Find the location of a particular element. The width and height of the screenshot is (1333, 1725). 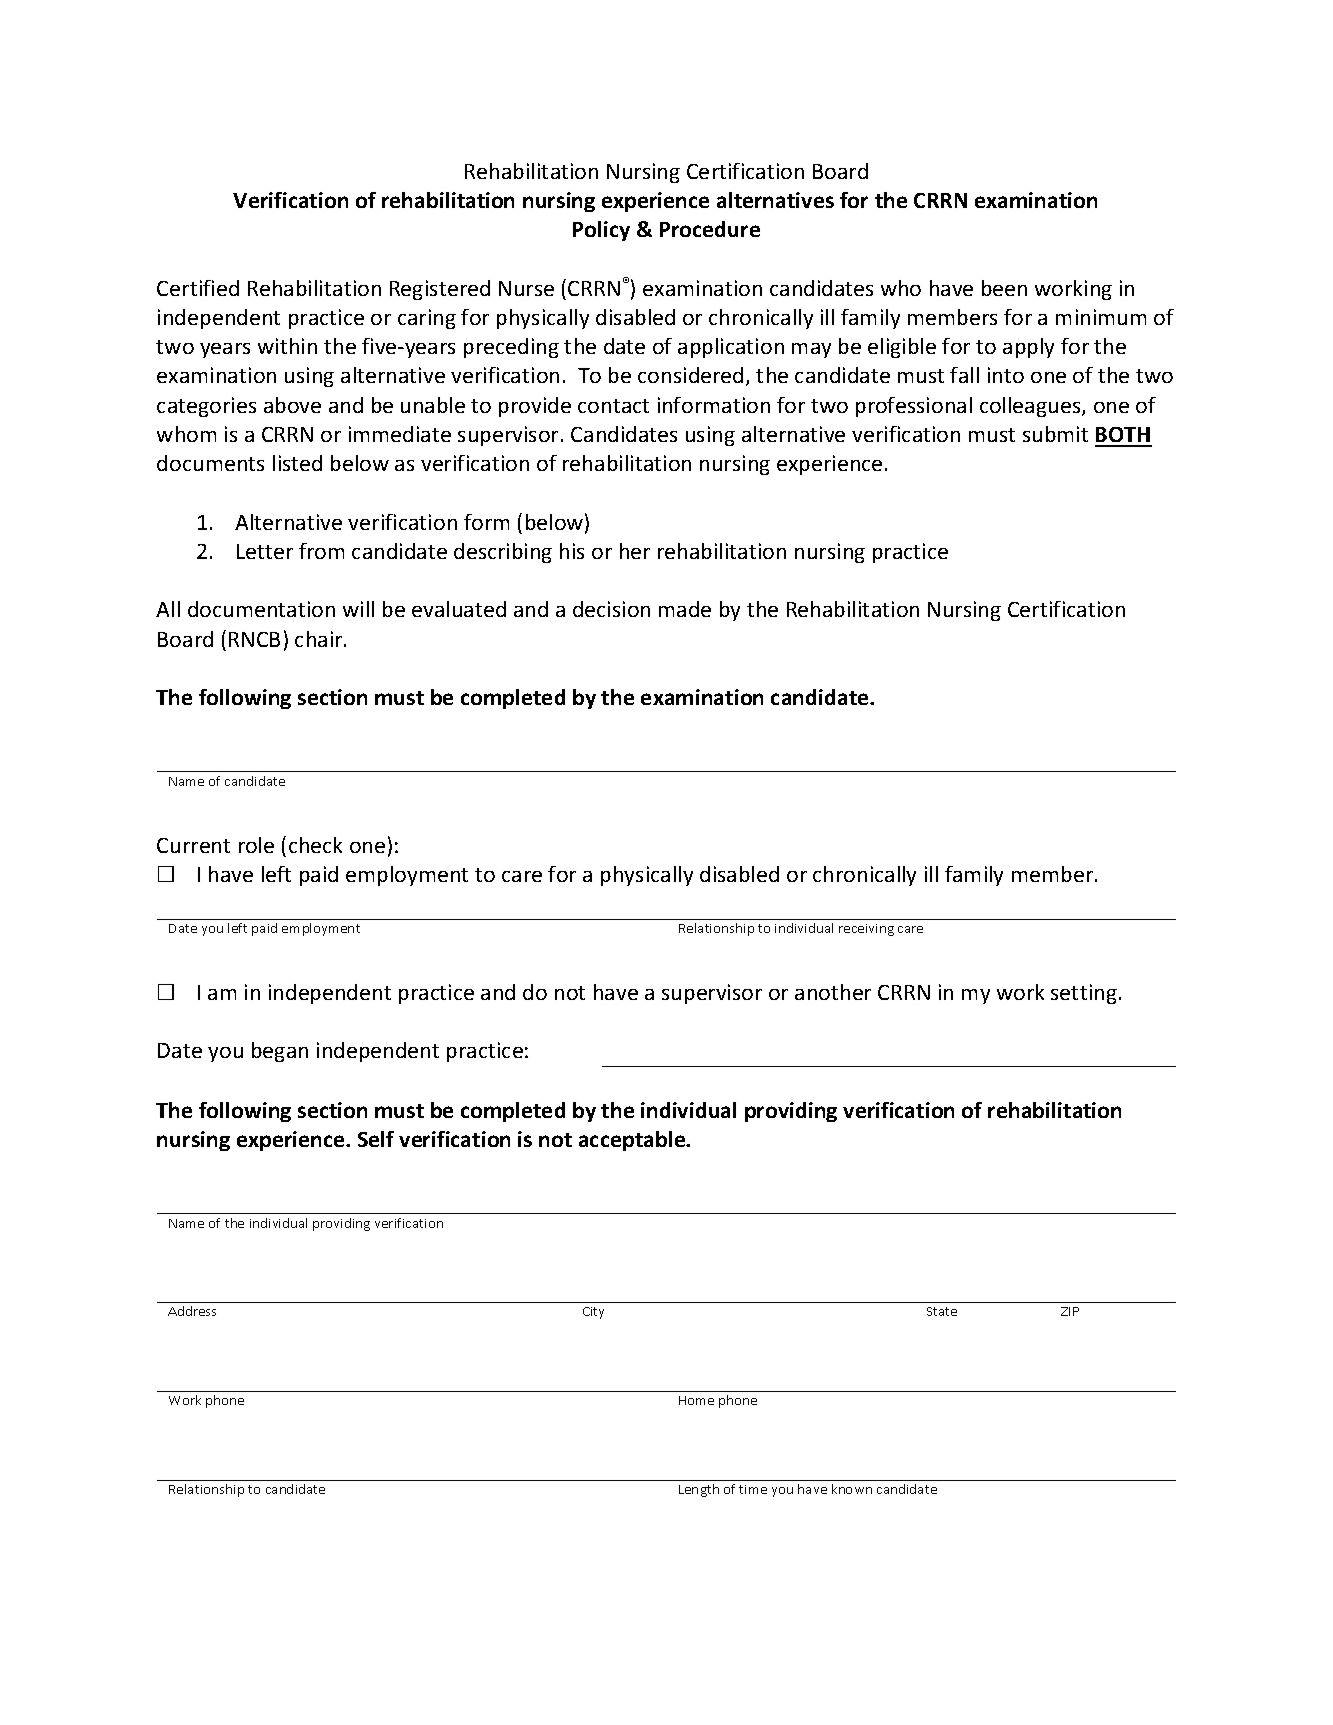

Certified is located at coordinates (198, 288).
